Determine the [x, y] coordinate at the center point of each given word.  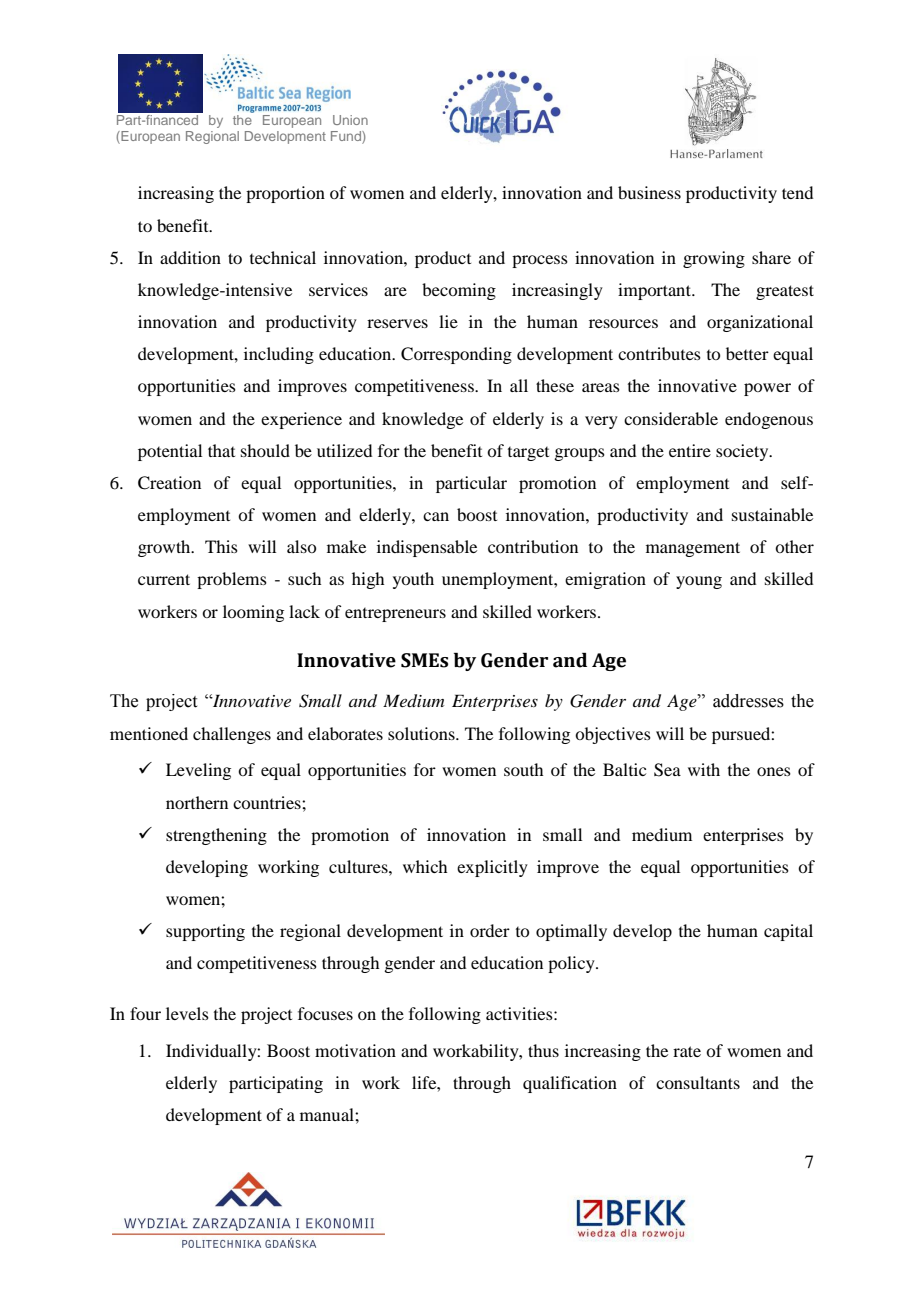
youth [413, 580]
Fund [347, 137]
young [699, 582]
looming [253, 613]
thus [543, 1050]
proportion [285, 194]
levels [187, 1013]
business [649, 192]
